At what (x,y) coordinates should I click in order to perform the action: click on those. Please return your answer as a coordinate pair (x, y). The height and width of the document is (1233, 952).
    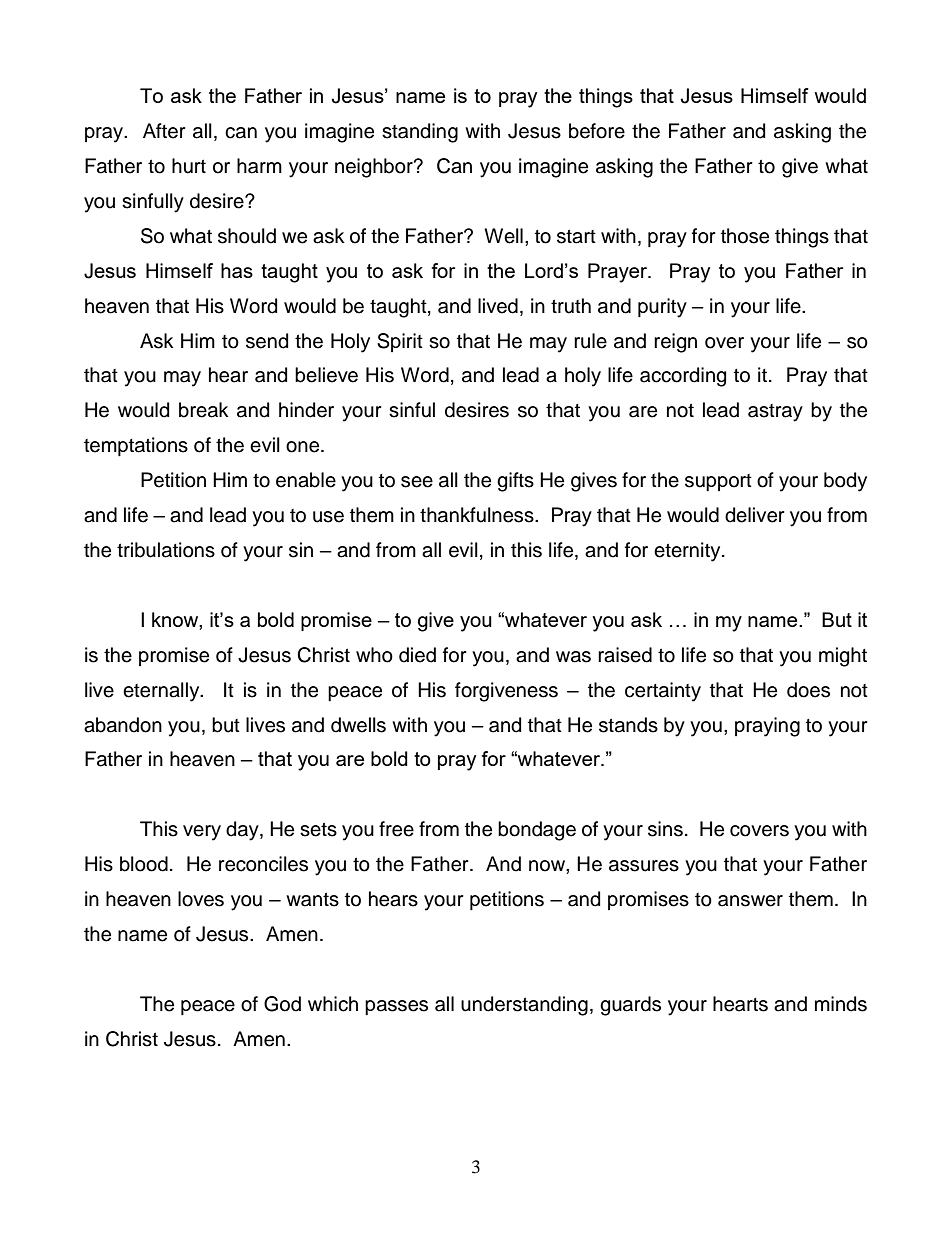
    Looking at the image, I should click on (745, 236).
